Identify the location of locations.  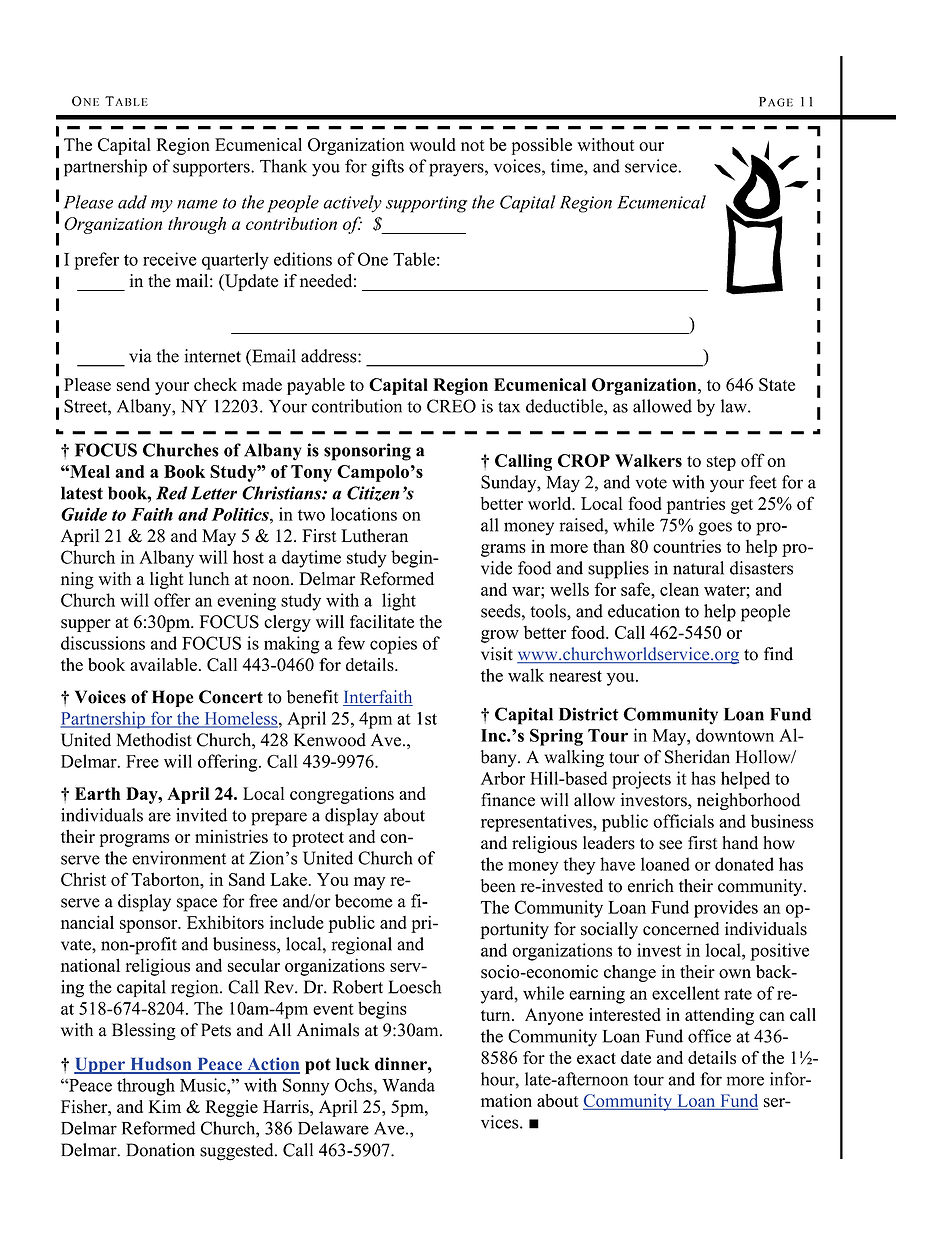
(364, 514).
